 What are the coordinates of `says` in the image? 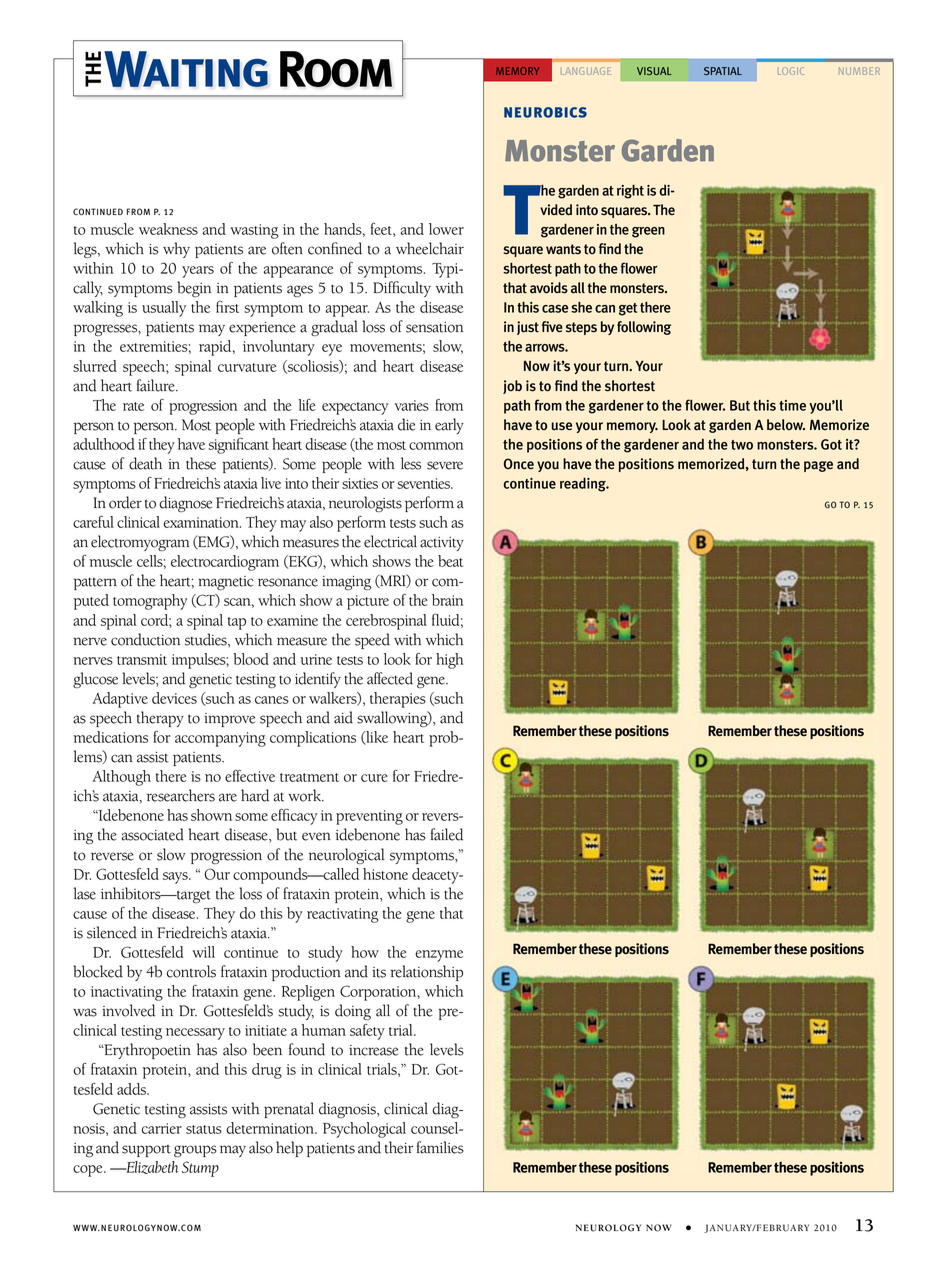 It's located at (176, 878).
